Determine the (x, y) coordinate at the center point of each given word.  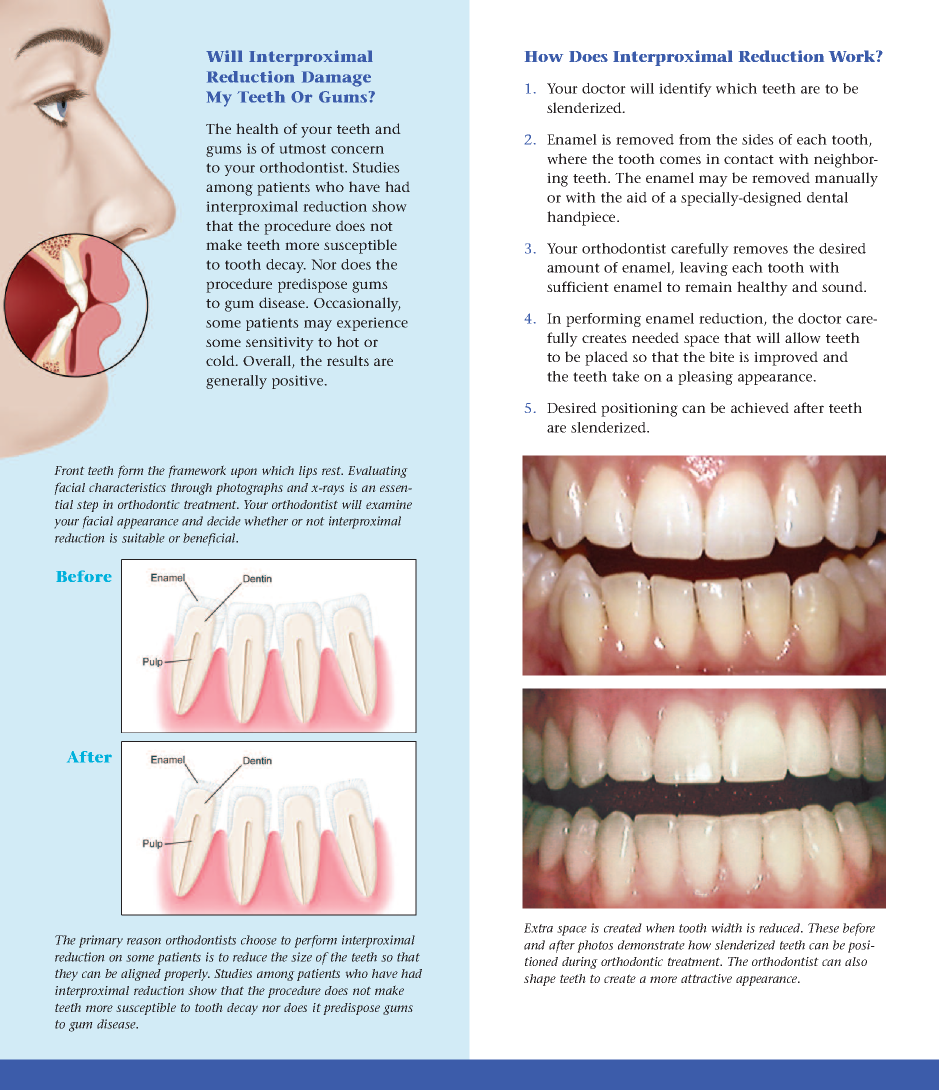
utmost (302, 149)
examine (389, 504)
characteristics (127, 487)
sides (758, 139)
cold (221, 360)
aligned (141, 975)
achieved (760, 407)
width (726, 928)
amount (573, 268)
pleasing (705, 378)
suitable (143, 538)
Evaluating (378, 472)
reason (144, 941)
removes (760, 250)
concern (357, 150)
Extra (538, 928)
